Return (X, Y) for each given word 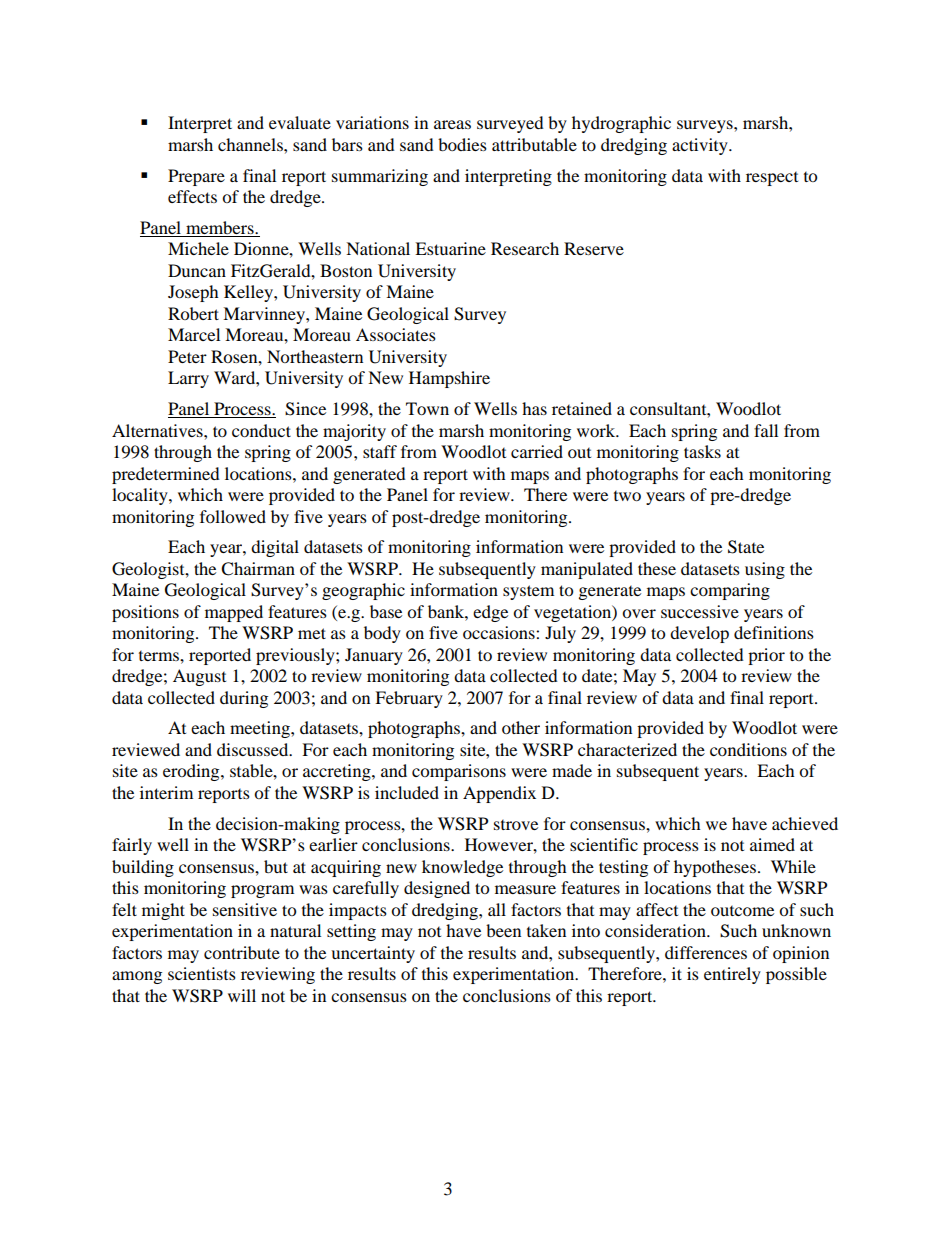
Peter (187, 356)
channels (251, 144)
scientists (202, 973)
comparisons (459, 772)
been (503, 930)
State (746, 547)
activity (701, 146)
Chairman (258, 569)
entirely (732, 975)
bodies (462, 144)
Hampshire (449, 379)
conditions (748, 749)
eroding (192, 772)
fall (766, 430)
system (528, 592)
